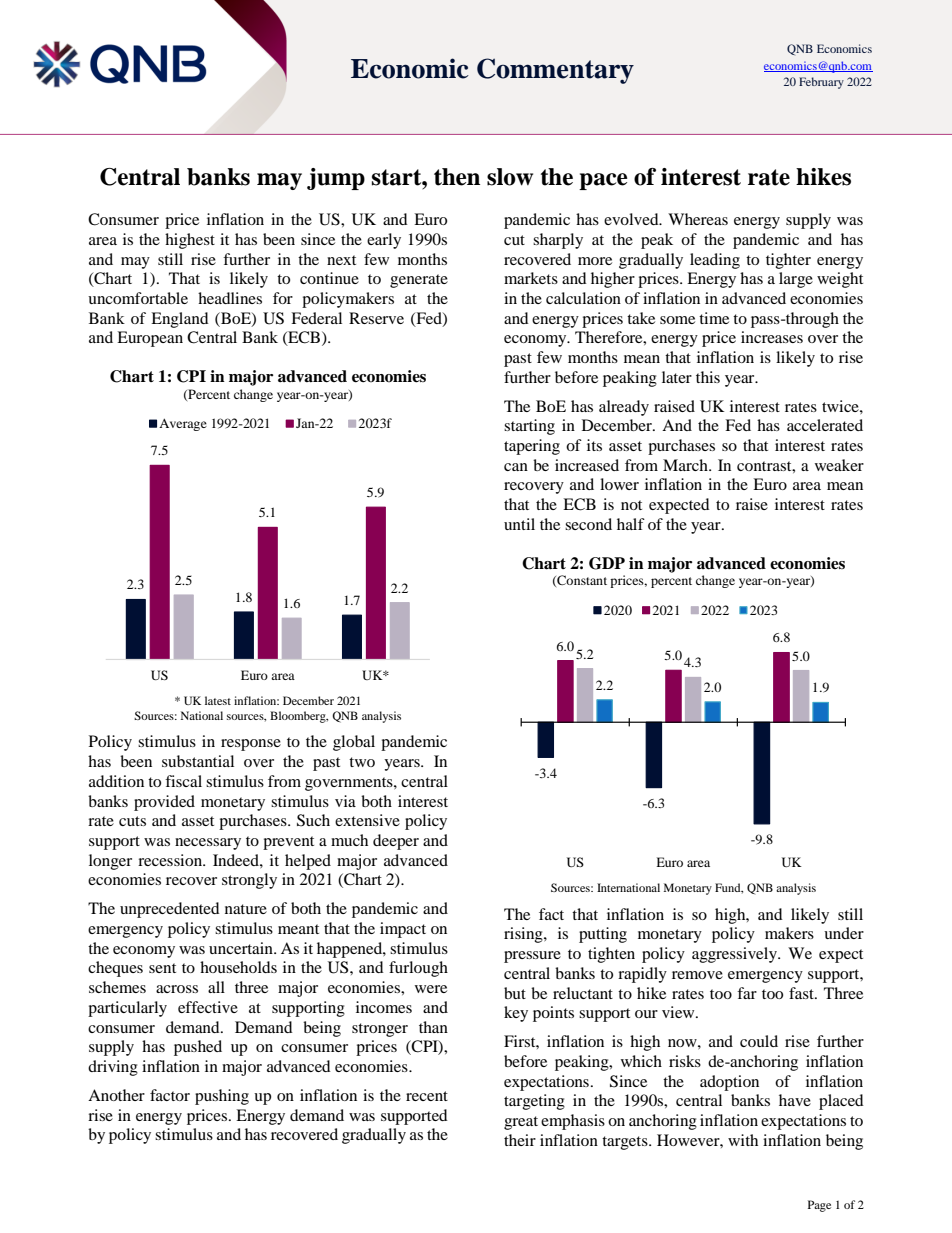 The width and height of the screenshot is (952, 1233). I want to click on pushing, so click(222, 1097).
